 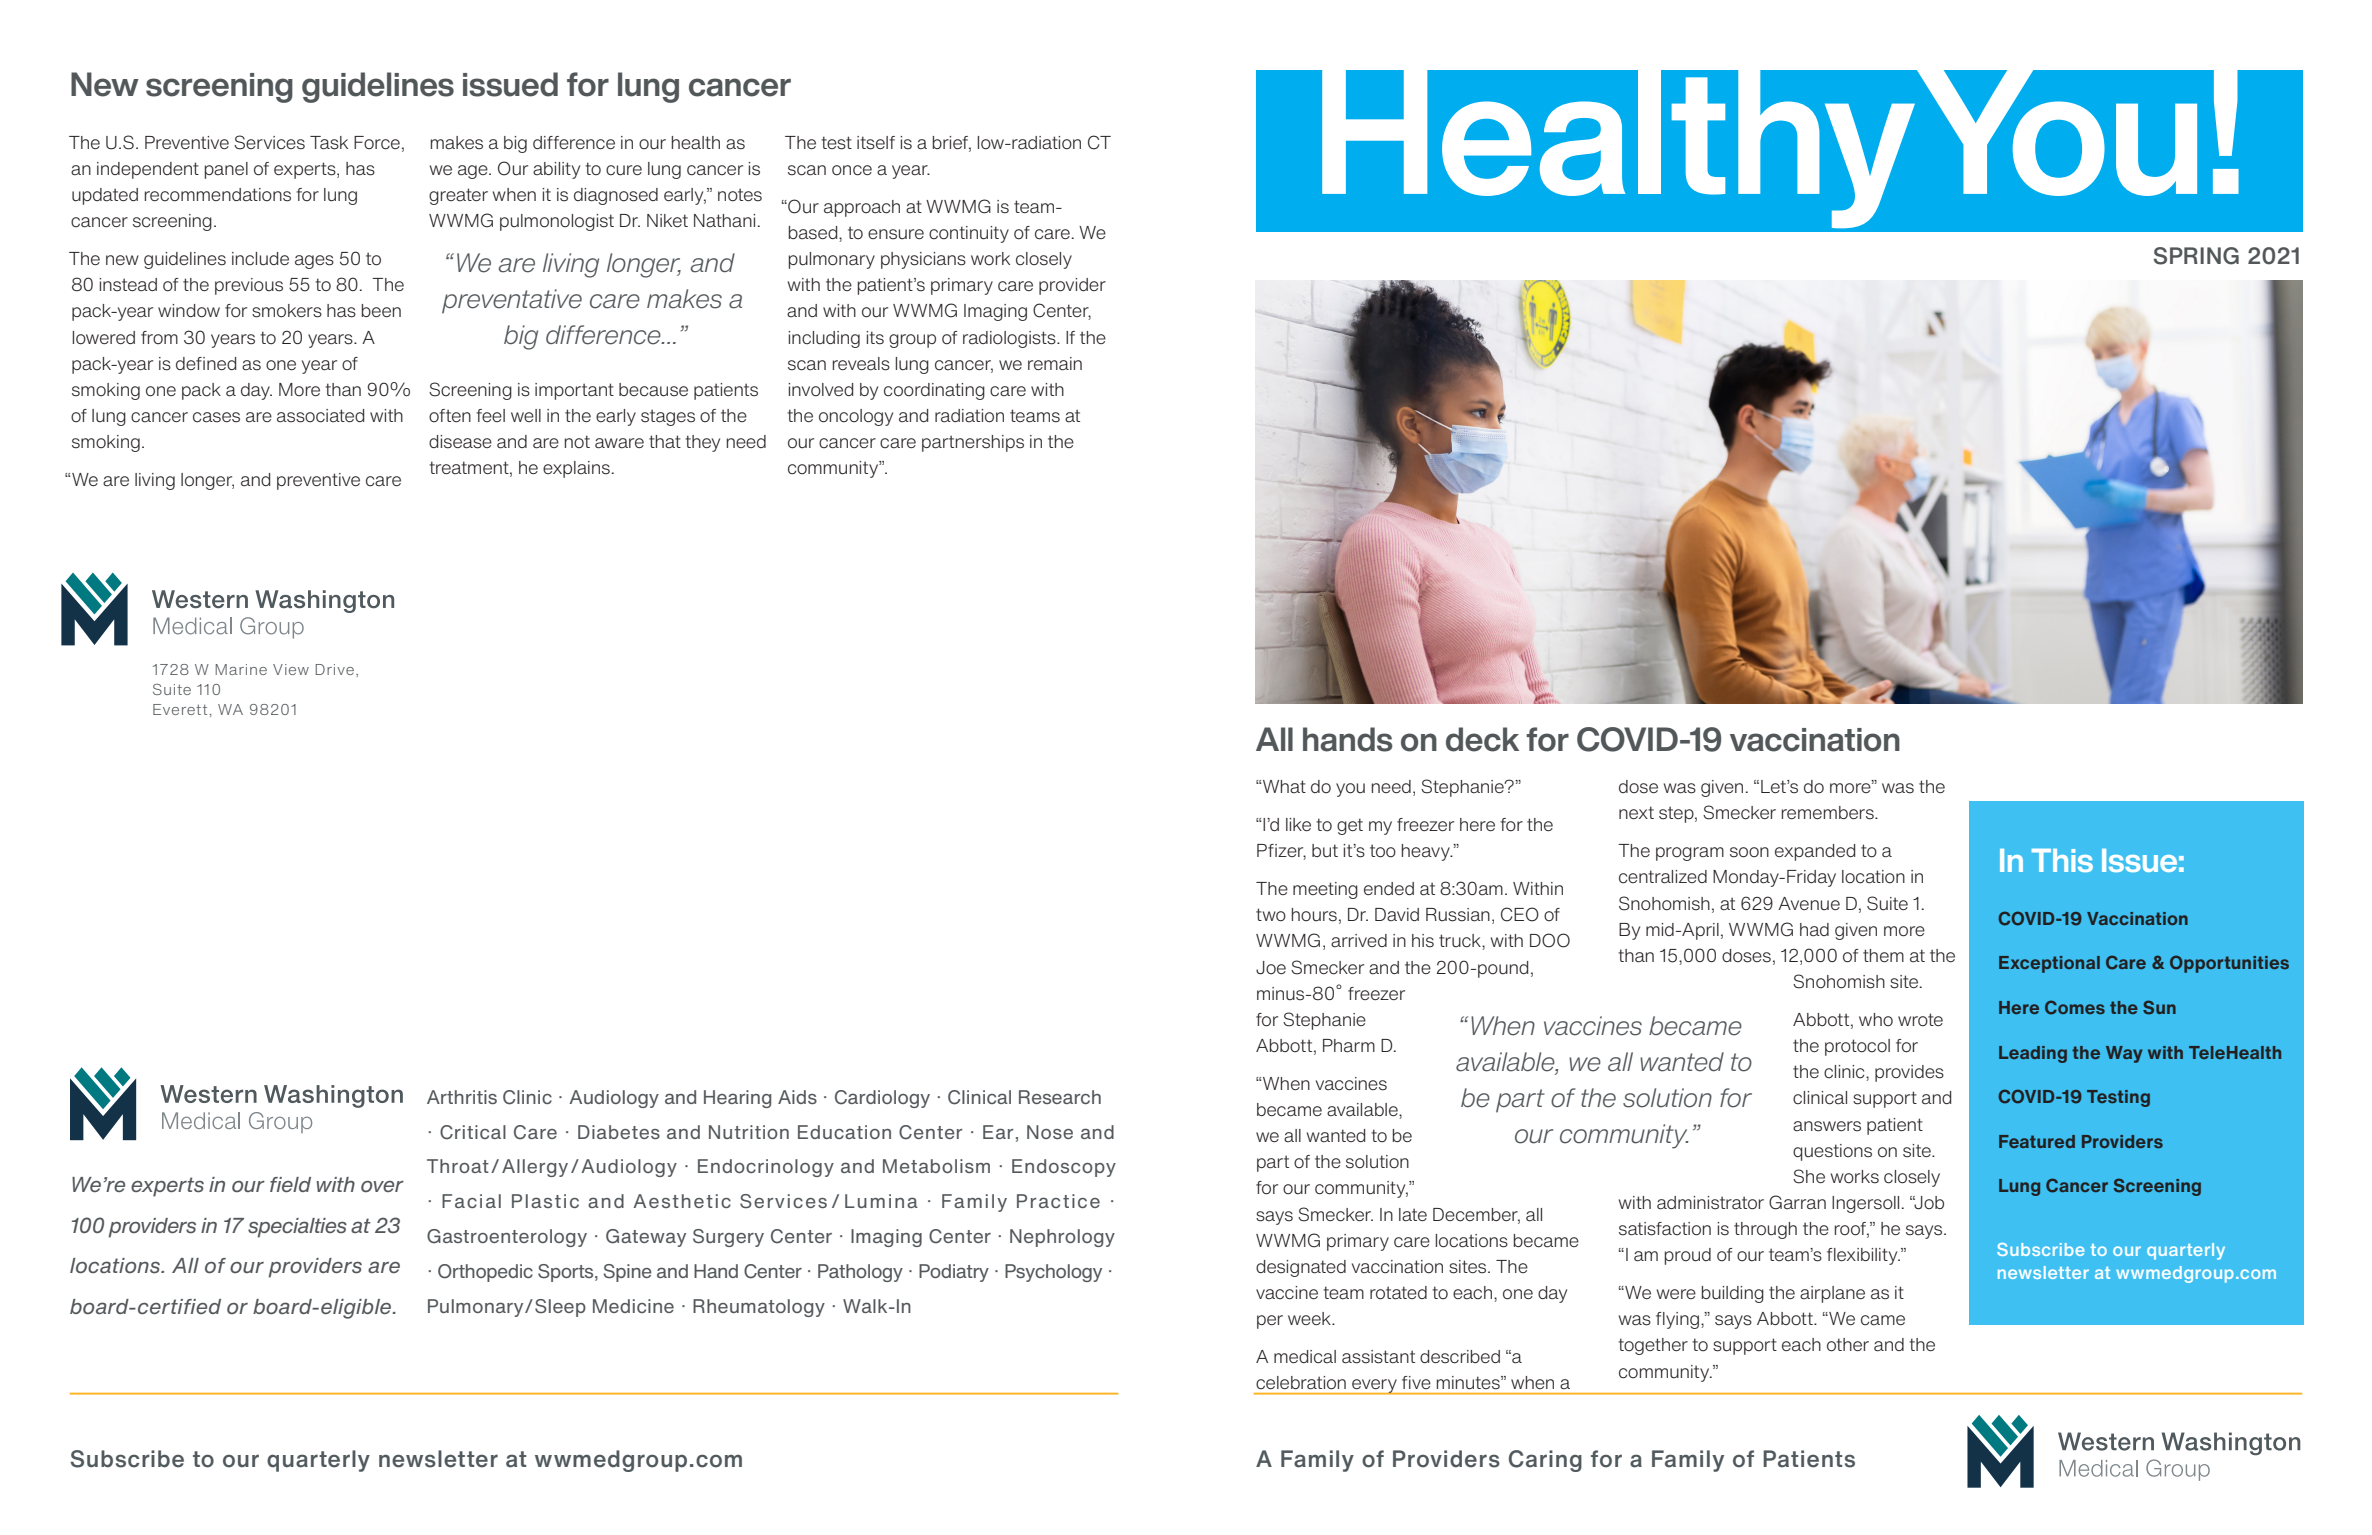 What do you see at coordinates (1482, 739) in the image?
I see `deck` at bounding box center [1482, 739].
